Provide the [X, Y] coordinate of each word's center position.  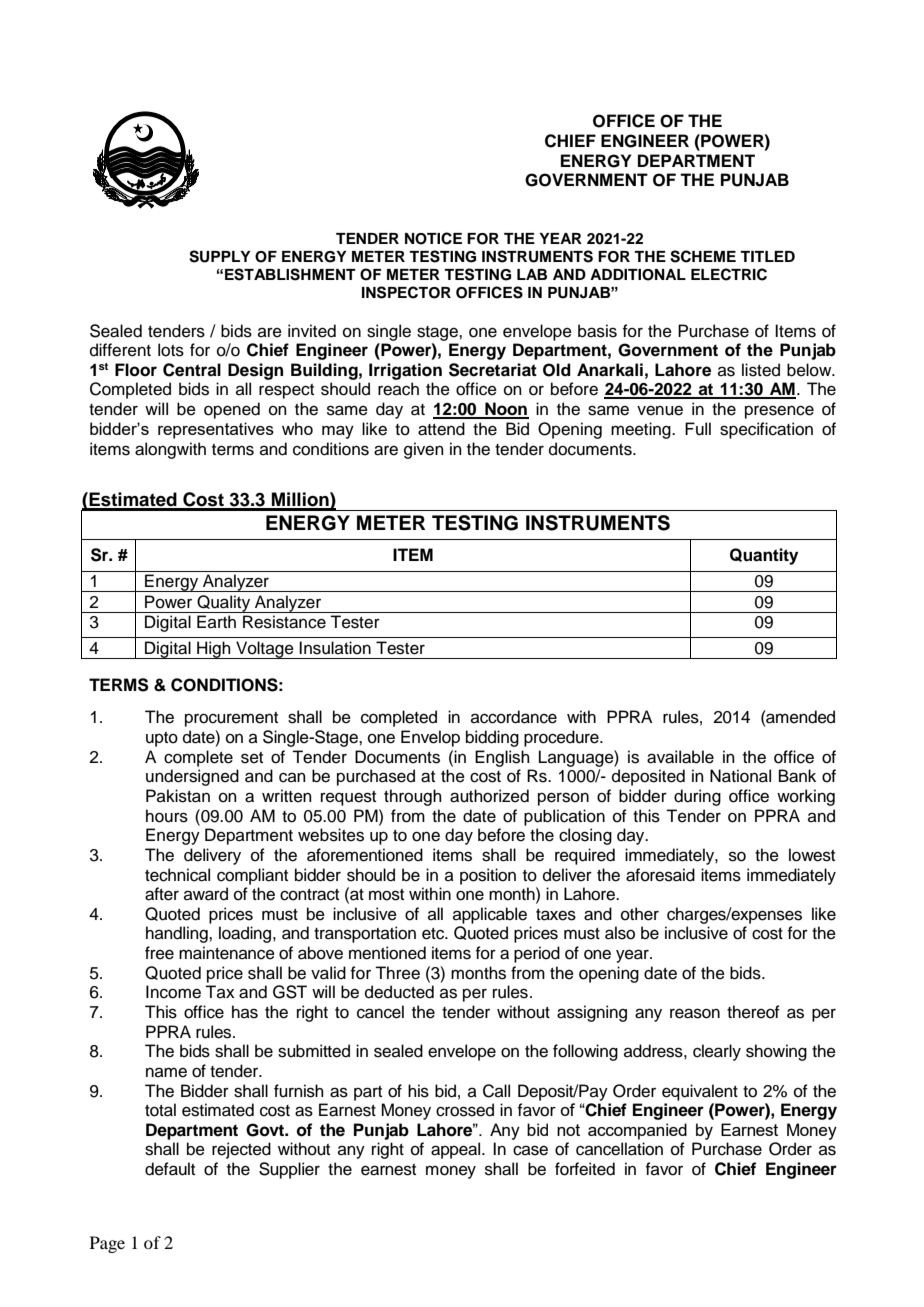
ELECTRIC [729, 274]
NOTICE [433, 238]
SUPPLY [220, 256]
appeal [457, 1150]
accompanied [637, 1131]
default [170, 1169]
